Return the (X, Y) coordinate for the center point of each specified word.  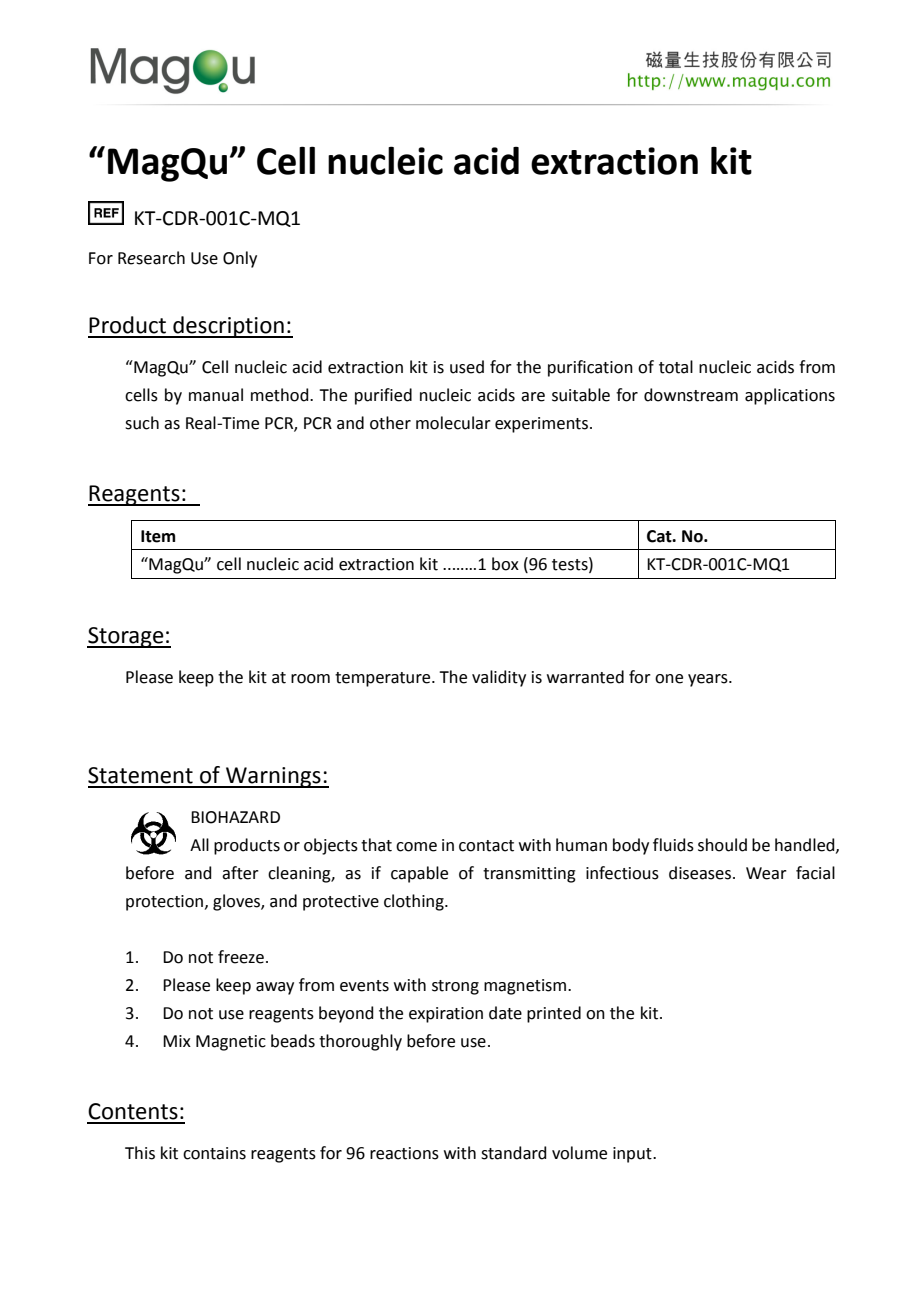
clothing (415, 902)
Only (240, 259)
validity (499, 678)
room (310, 679)
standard (514, 1153)
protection (166, 903)
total (676, 367)
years (709, 680)
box (505, 564)
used (467, 367)
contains (214, 1153)
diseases (701, 873)
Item (158, 536)
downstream (691, 395)
